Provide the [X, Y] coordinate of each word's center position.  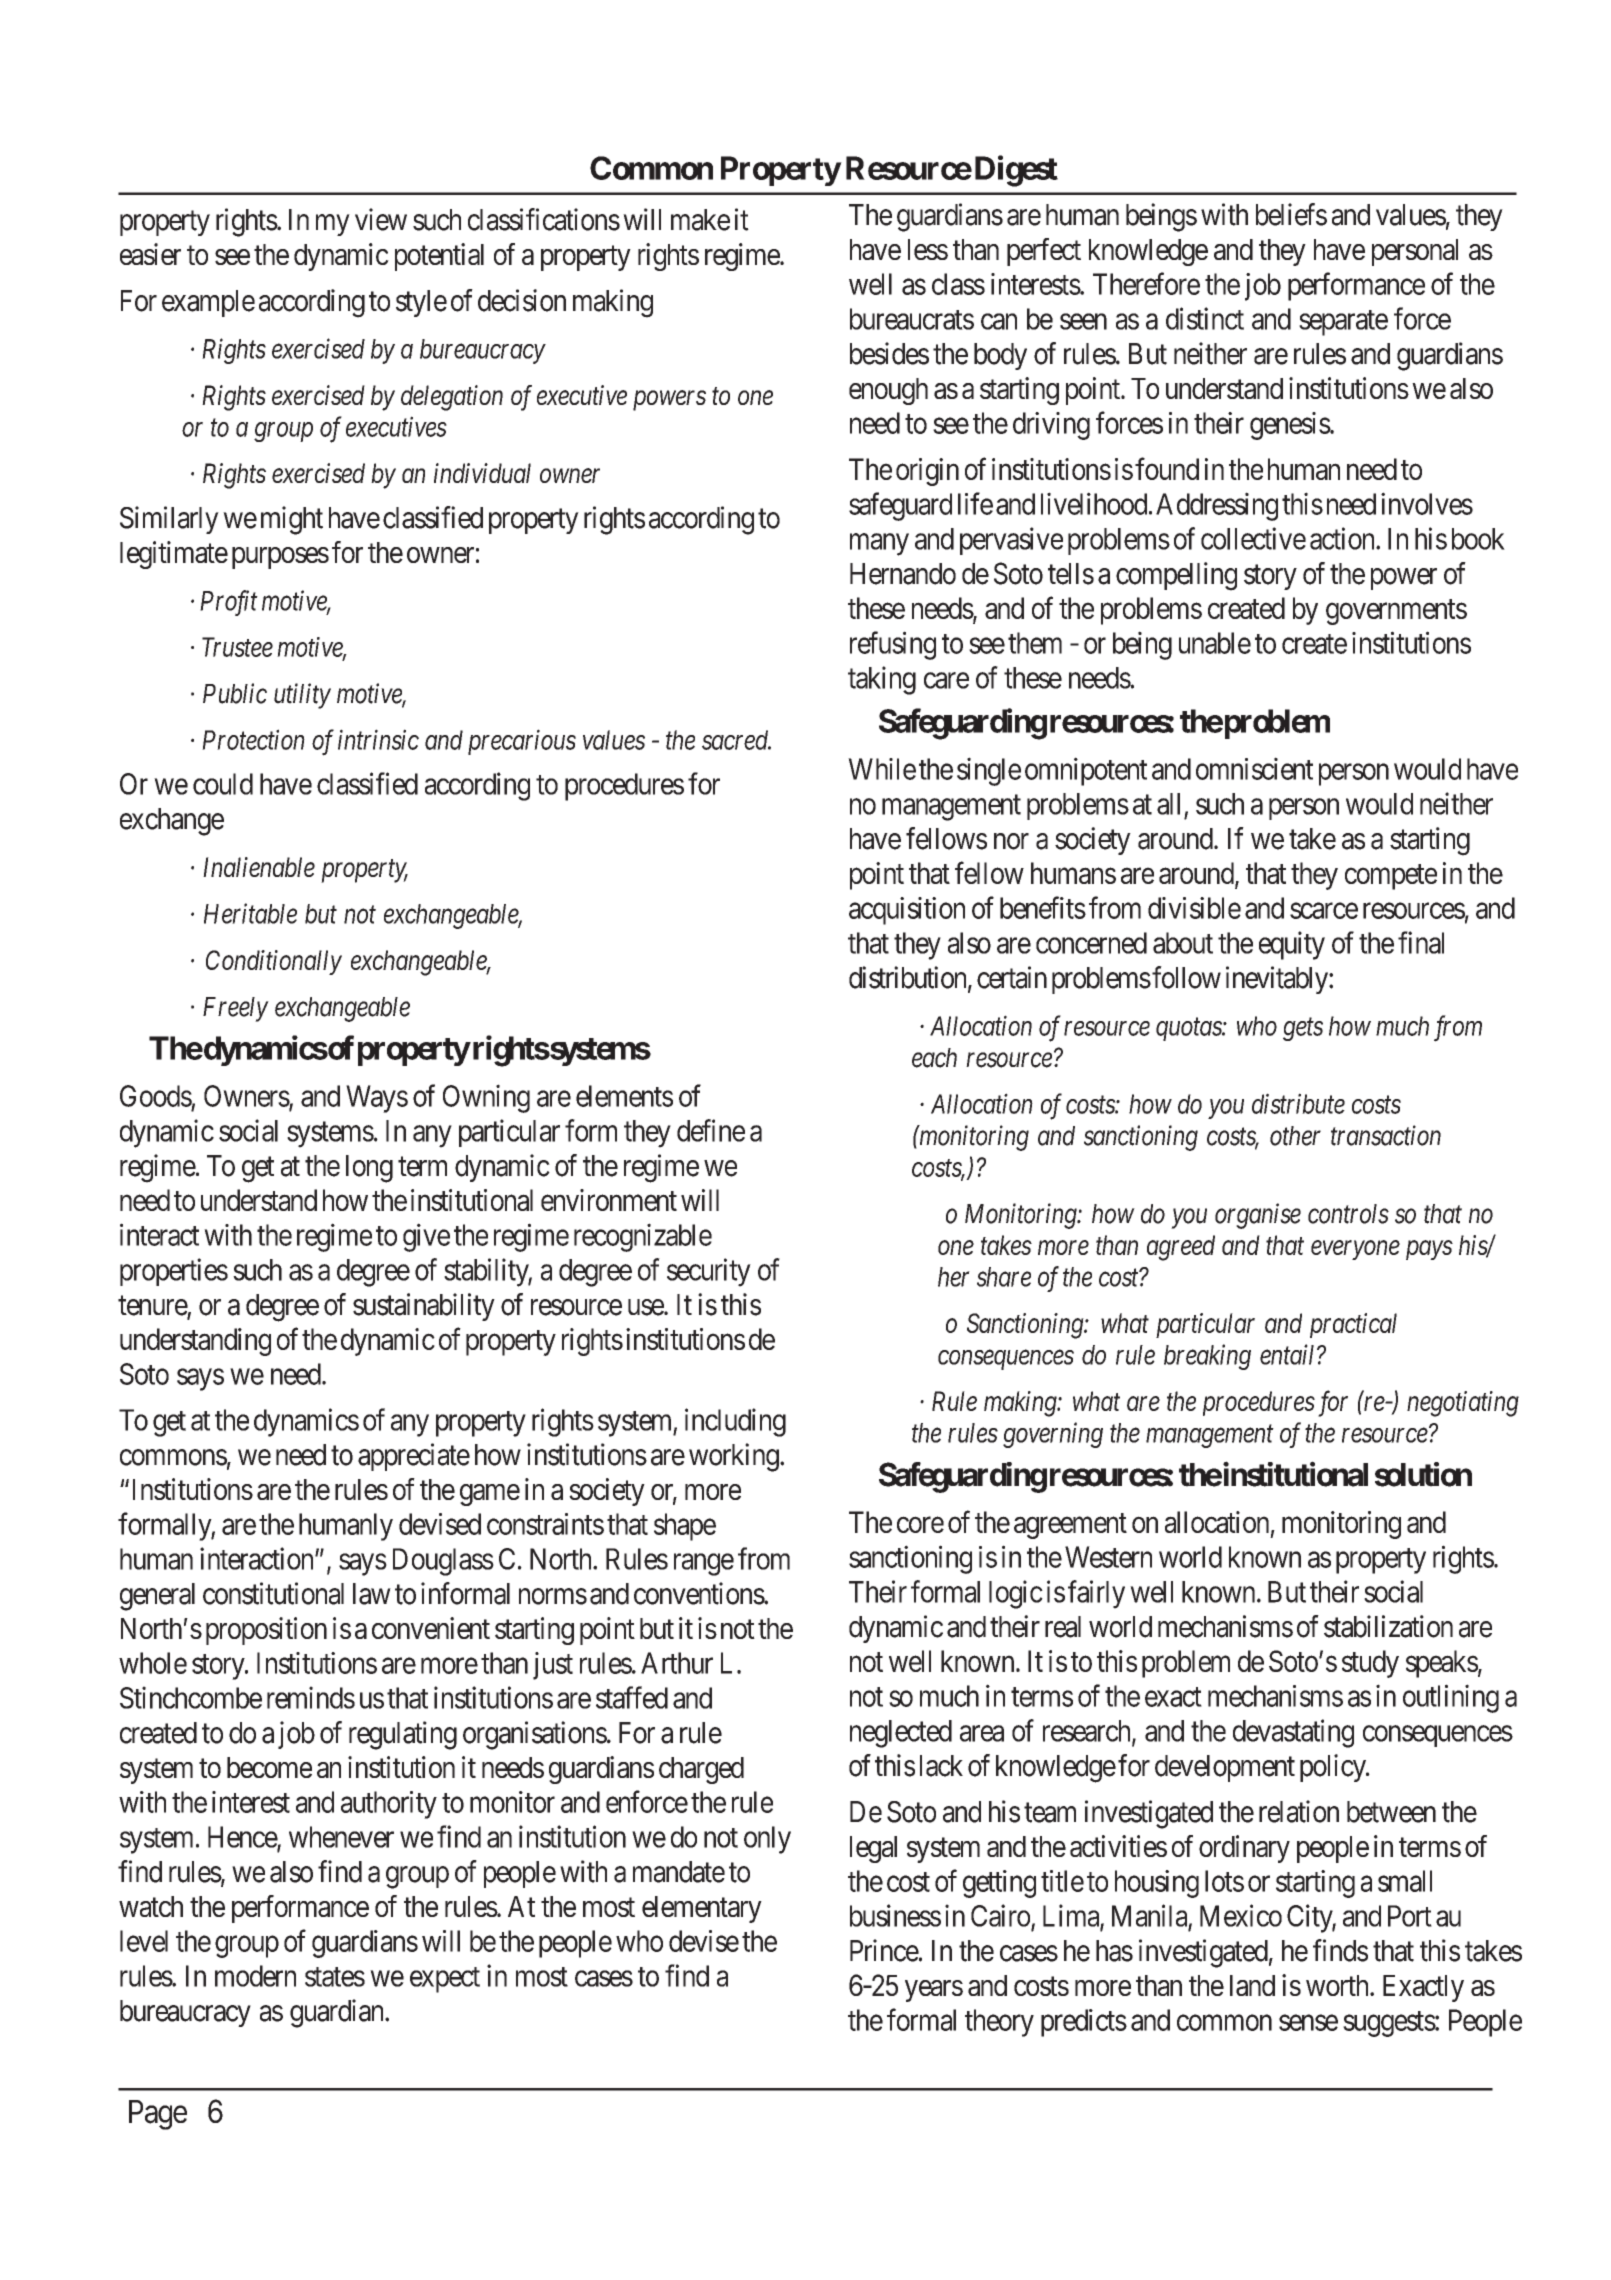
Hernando [903, 574]
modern [255, 1976]
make [700, 220]
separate [1343, 323]
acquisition [907, 911]
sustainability [424, 1307]
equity [1292, 945]
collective [1253, 538]
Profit [229, 603]
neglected [901, 1734]
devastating [1293, 1733]
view [381, 219]
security [709, 1272]
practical [1353, 1325]
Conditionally [274, 962]
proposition [266, 1631]
